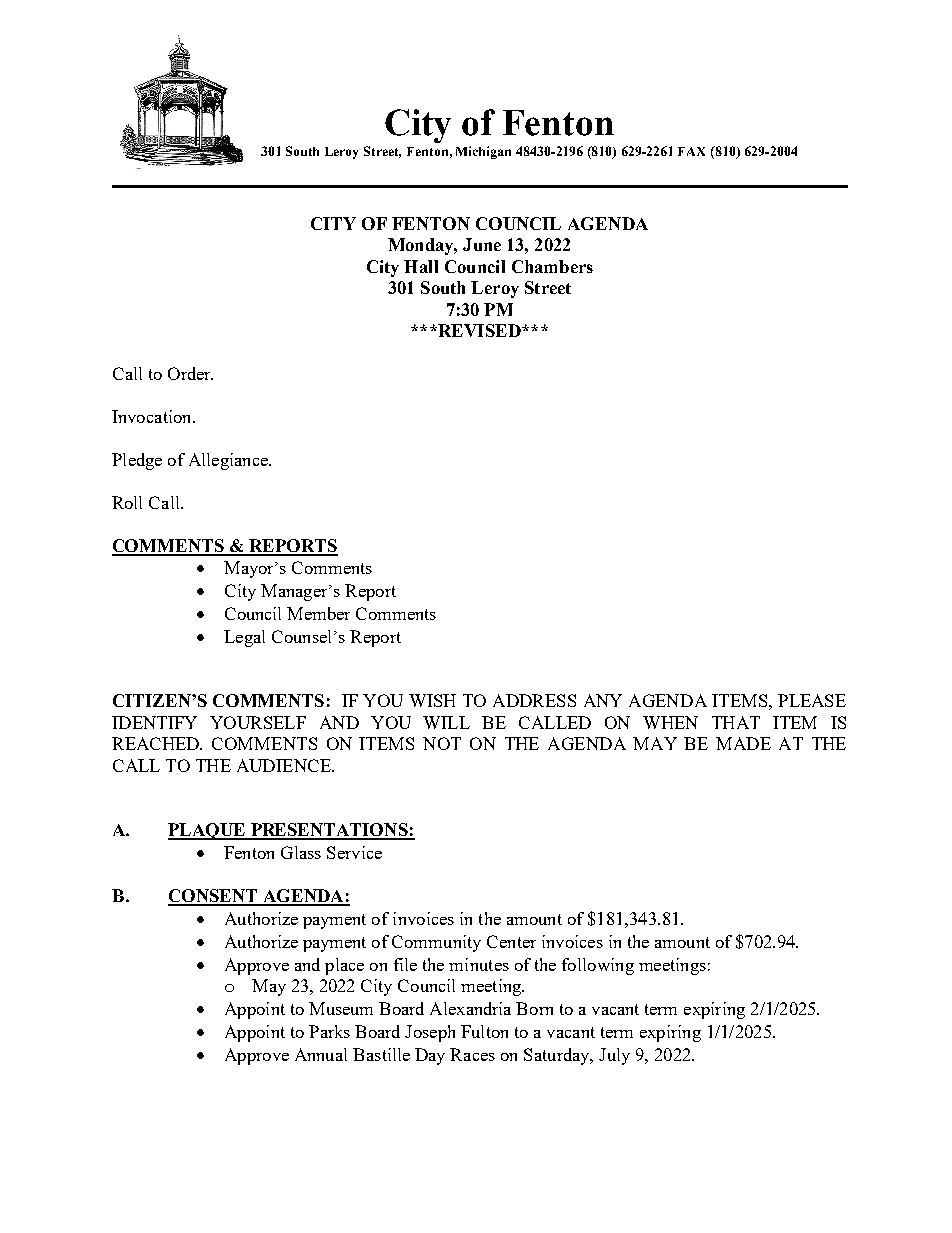 Image resolution: width=952 pixels, height=1233 pixels. What do you see at coordinates (421, 266) in the screenshot?
I see `Hall` at bounding box center [421, 266].
